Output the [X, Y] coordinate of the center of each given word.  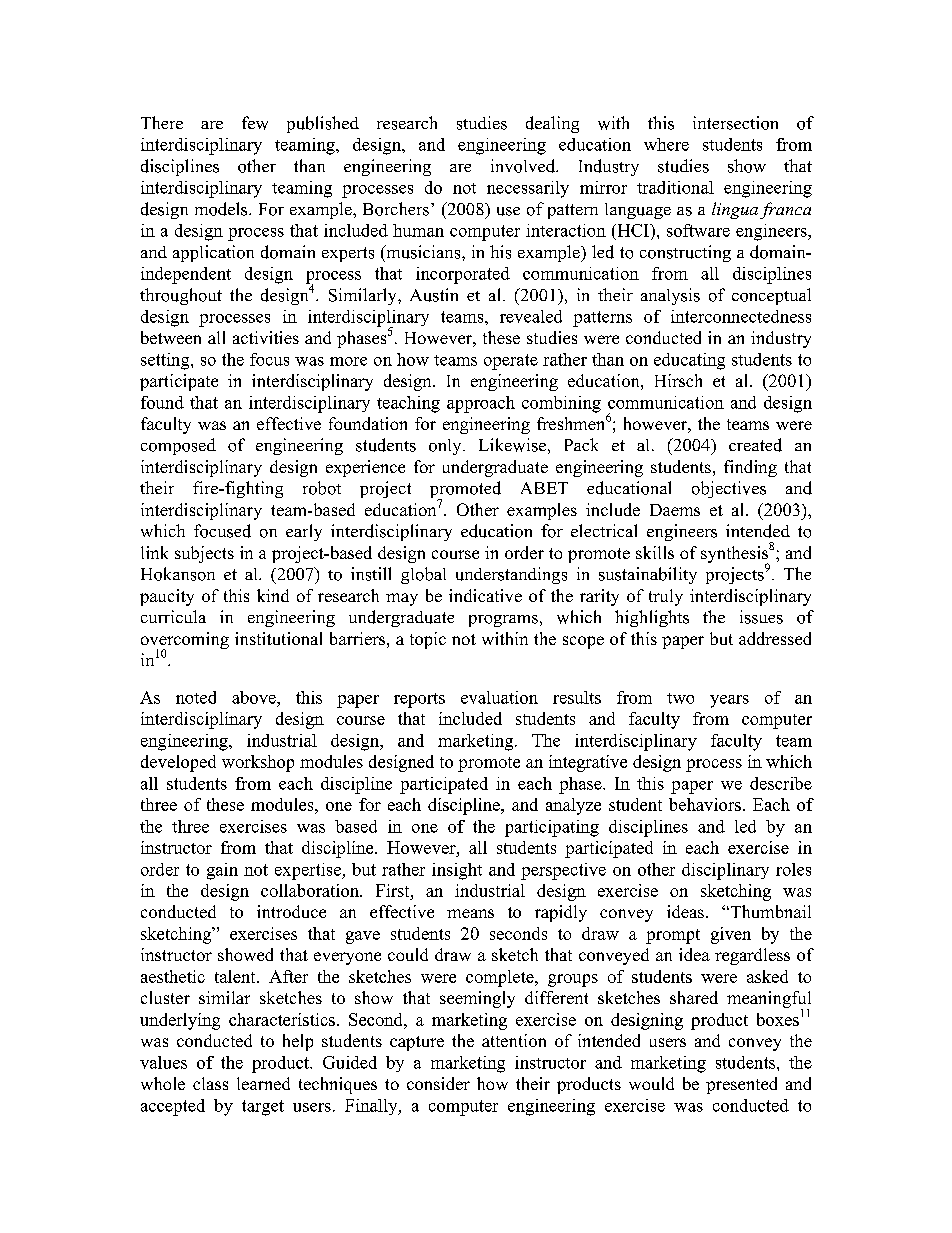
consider [438, 1083]
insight [457, 871]
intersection [735, 123]
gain [222, 871]
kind [273, 595]
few [255, 123]
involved [524, 166]
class [210, 1083]
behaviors [705, 804]
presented [741, 1085]
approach [481, 404]
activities [266, 337]
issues [761, 617]
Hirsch [678, 380]
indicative [485, 595]
